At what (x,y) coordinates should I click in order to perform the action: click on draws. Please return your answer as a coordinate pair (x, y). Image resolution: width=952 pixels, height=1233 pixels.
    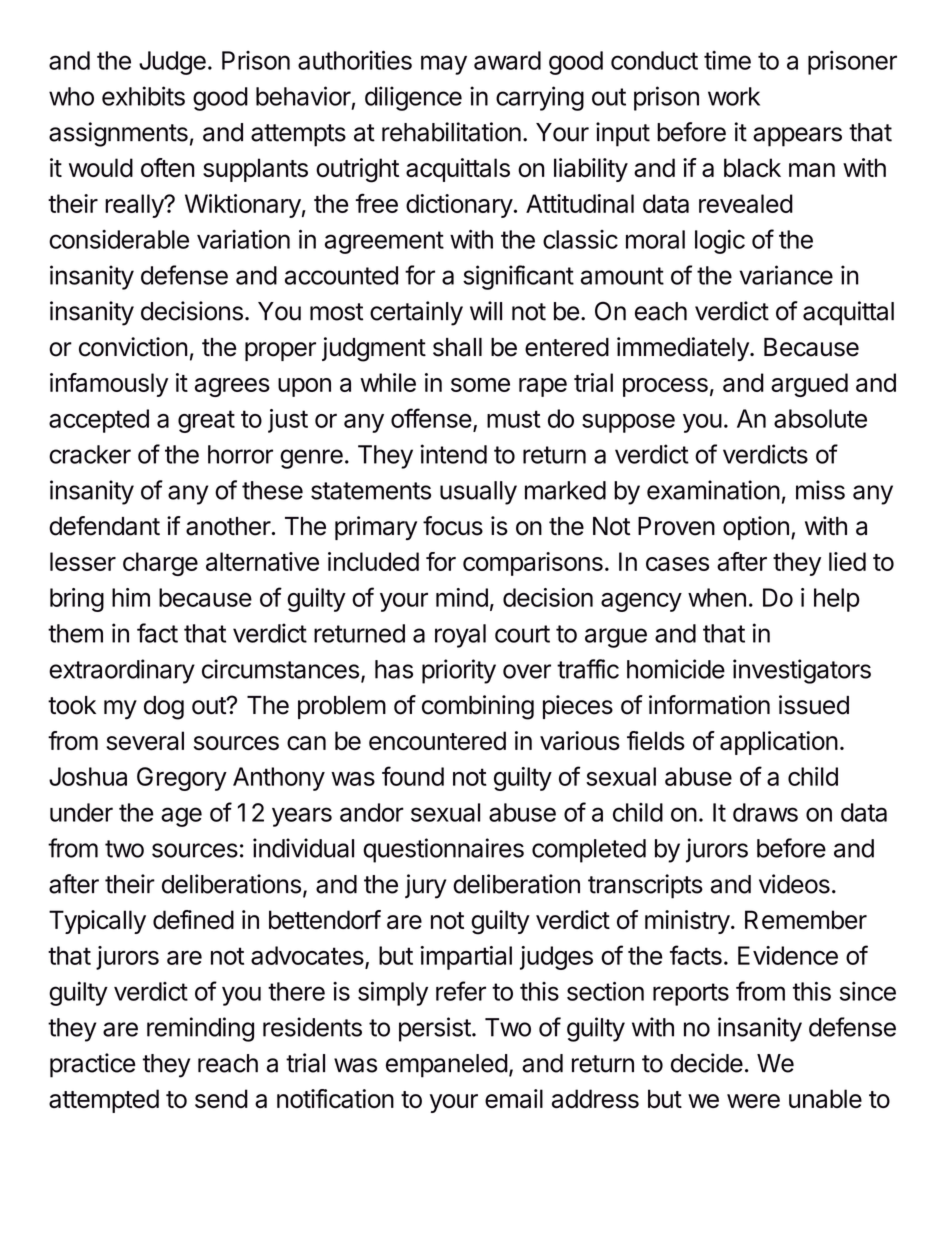
    Looking at the image, I should click on (765, 812).
